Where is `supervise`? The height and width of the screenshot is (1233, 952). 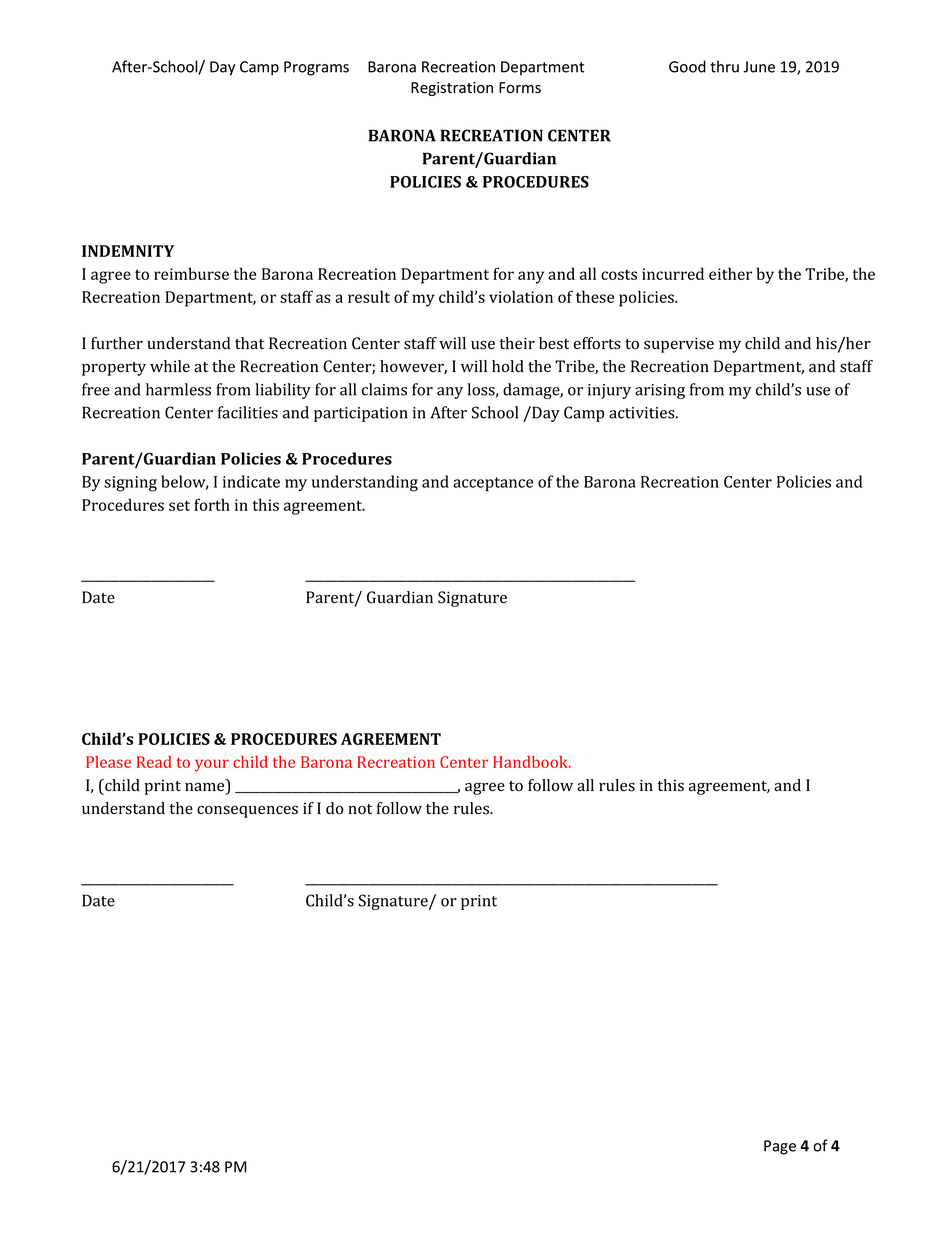
supervise is located at coordinates (679, 345).
